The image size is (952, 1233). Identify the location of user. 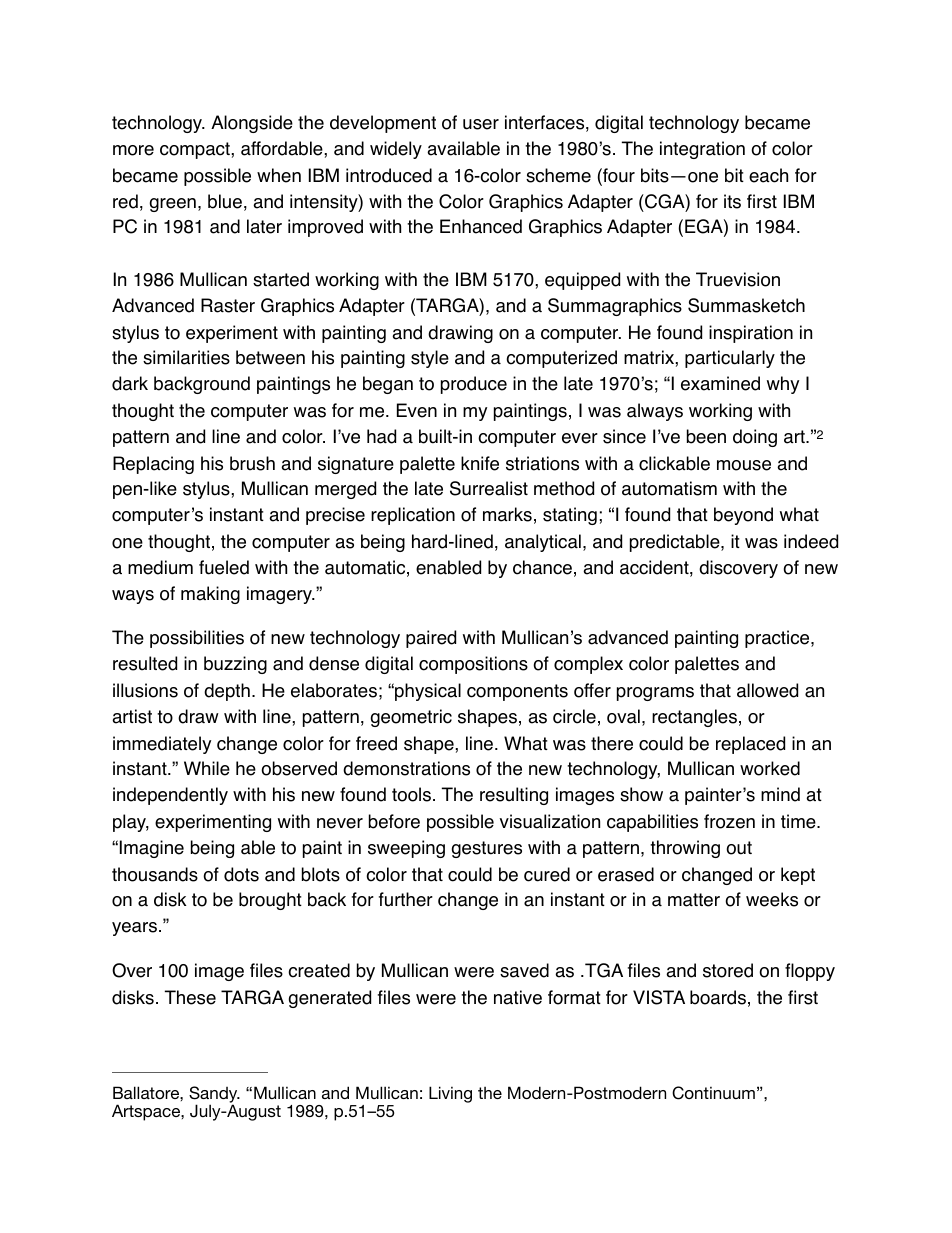
(481, 124).
